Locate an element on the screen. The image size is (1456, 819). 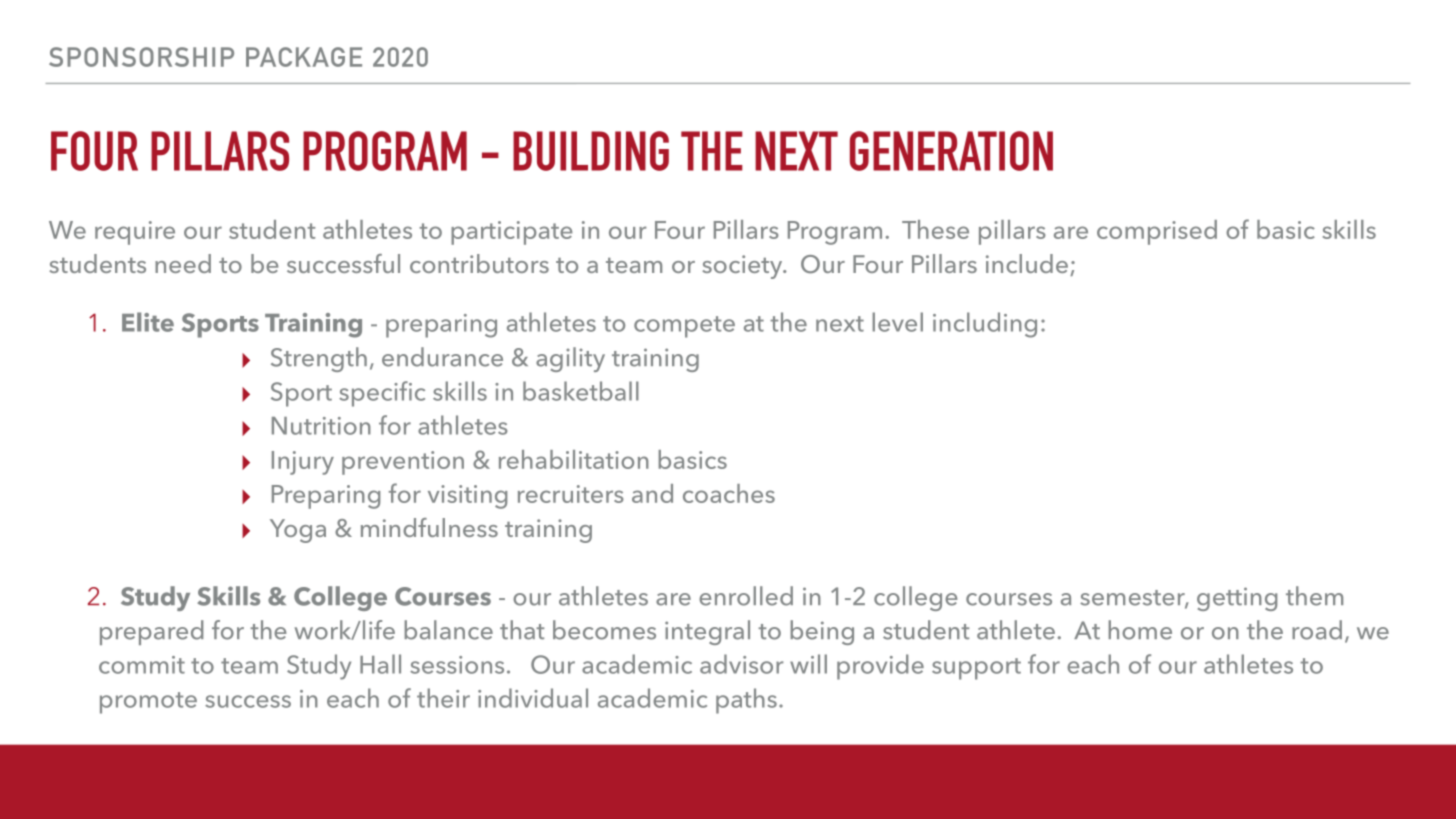
require is located at coordinates (135, 233).
